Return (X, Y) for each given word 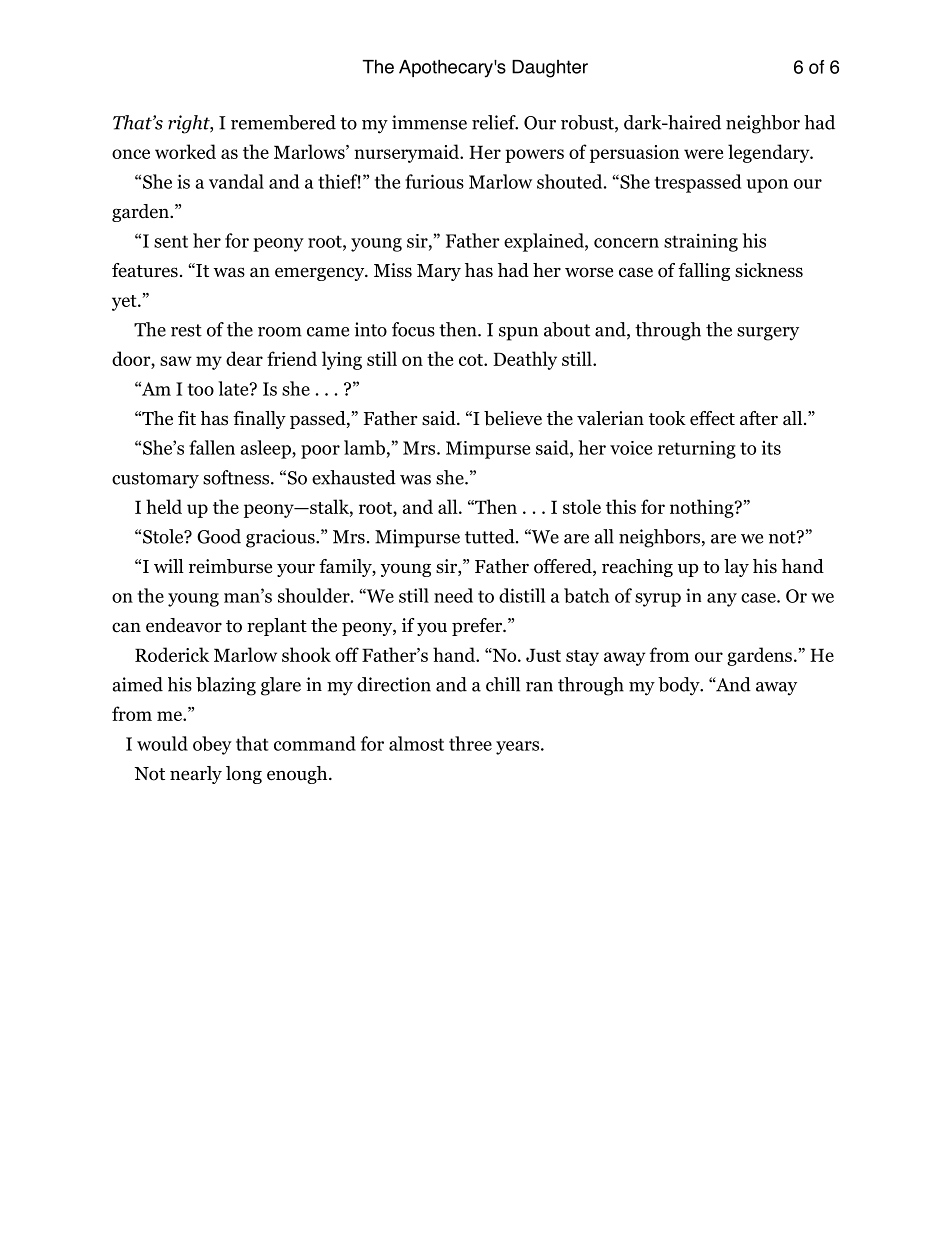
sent (171, 241)
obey (212, 745)
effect (712, 418)
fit (187, 418)
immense (429, 122)
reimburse (230, 566)
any (722, 600)
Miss (393, 270)
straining (701, 242)
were (703, 154)
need (453, 595)
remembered (283, 122)
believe (513, 418)
